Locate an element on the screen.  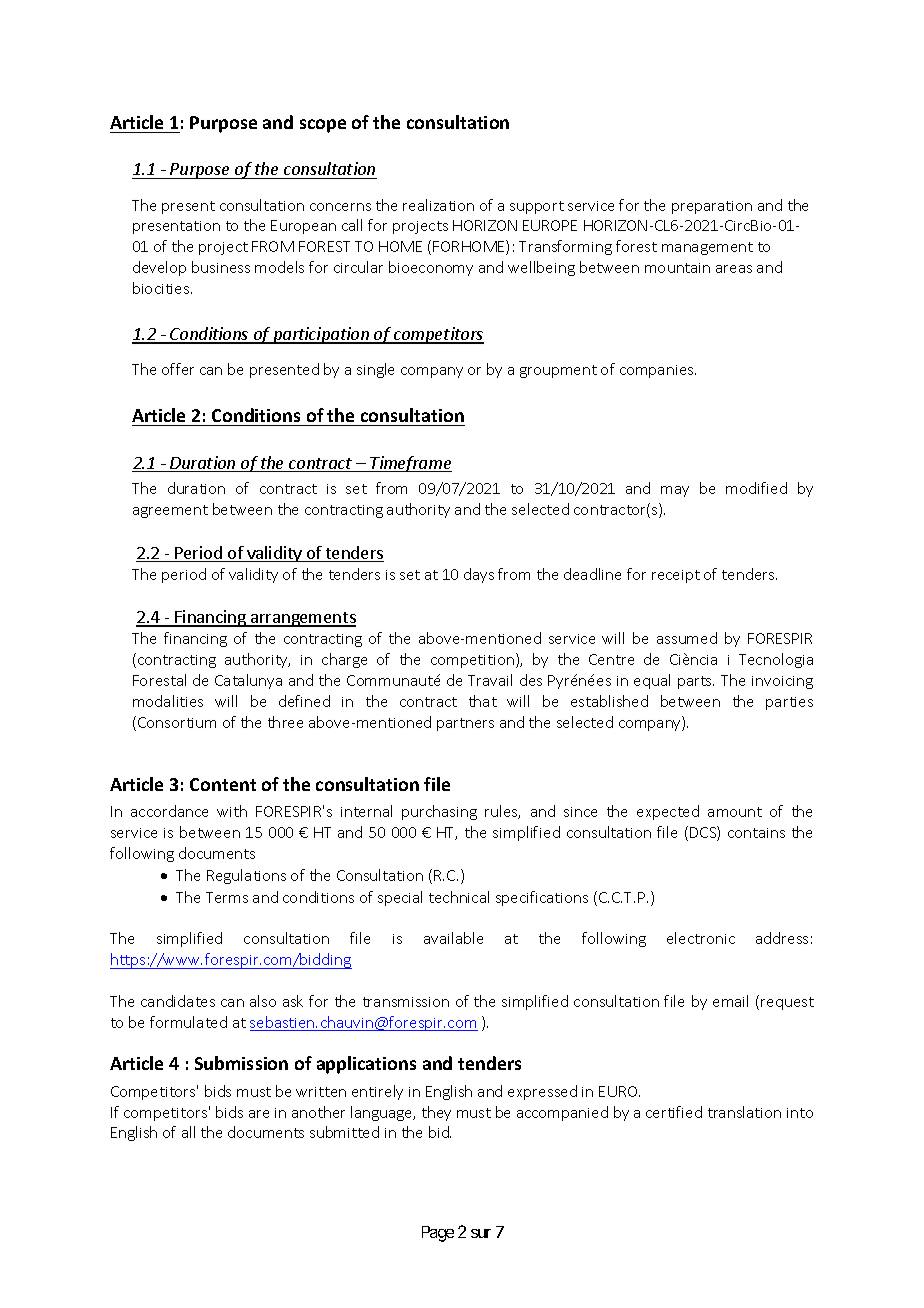
amount is located at coordinates (735, 812).
